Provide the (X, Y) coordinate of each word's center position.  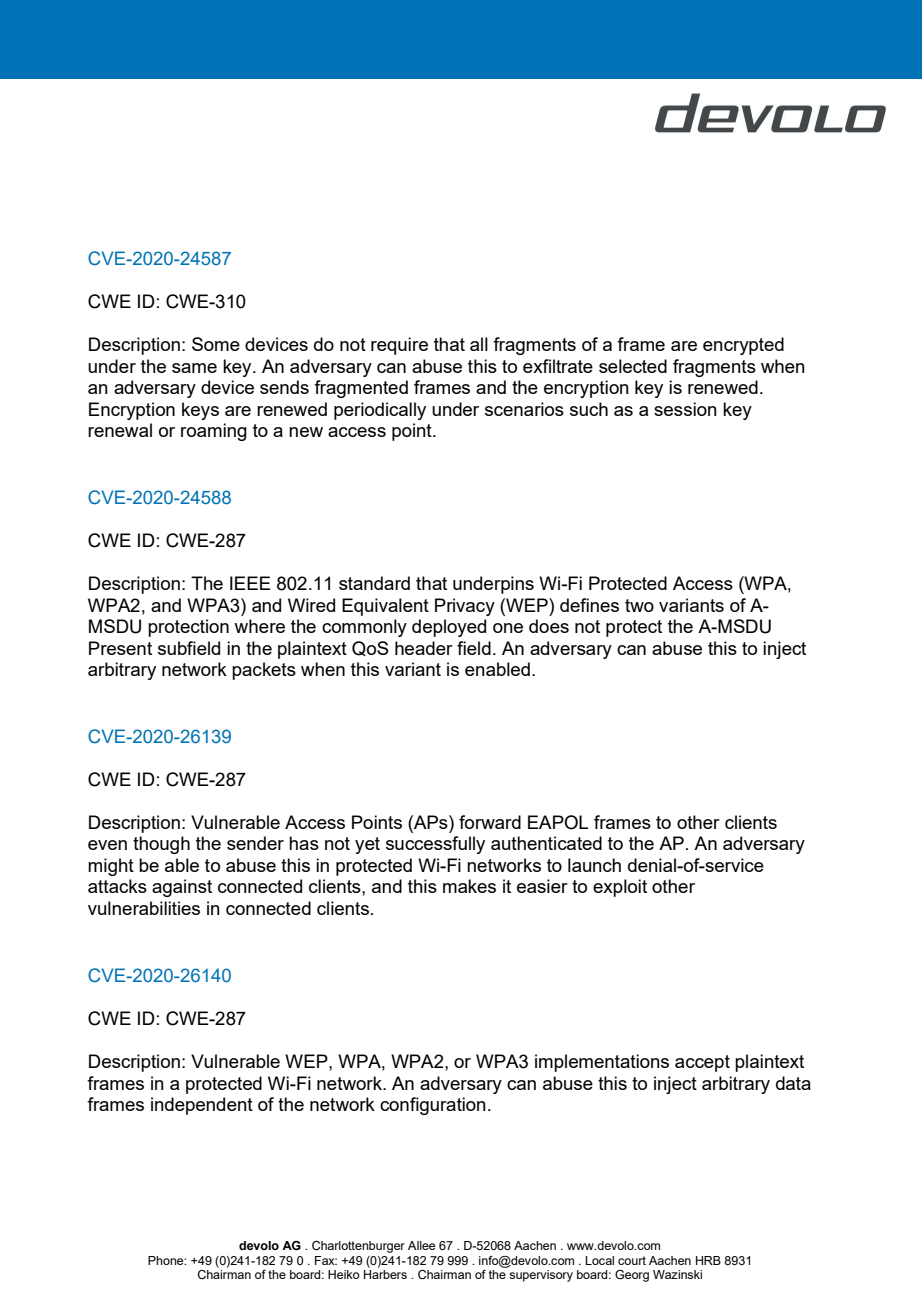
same (194, 368)
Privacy (465, 607)
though (161, 845)
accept (702, 1063)
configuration (433, 1106)
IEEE (250, 583)
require (399, 346)
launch (594, 865)
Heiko (344, 1274)
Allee (421, 1245)
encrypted (743, 346)
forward (490, 822)
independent (202, 1106)
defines (589, 605)
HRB (708, 1260)
